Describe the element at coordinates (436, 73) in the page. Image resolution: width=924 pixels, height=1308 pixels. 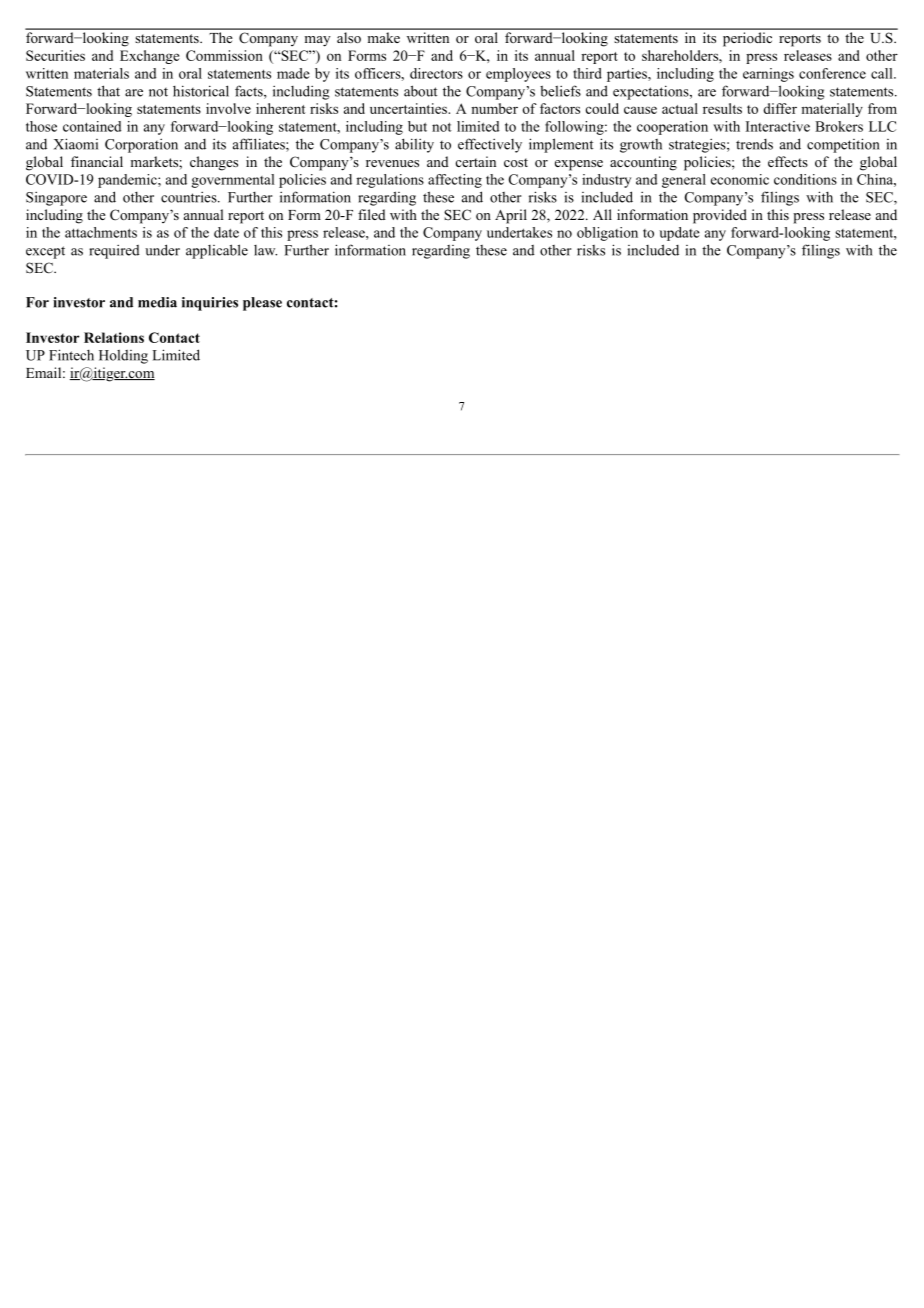
I see `directors` at that location.
